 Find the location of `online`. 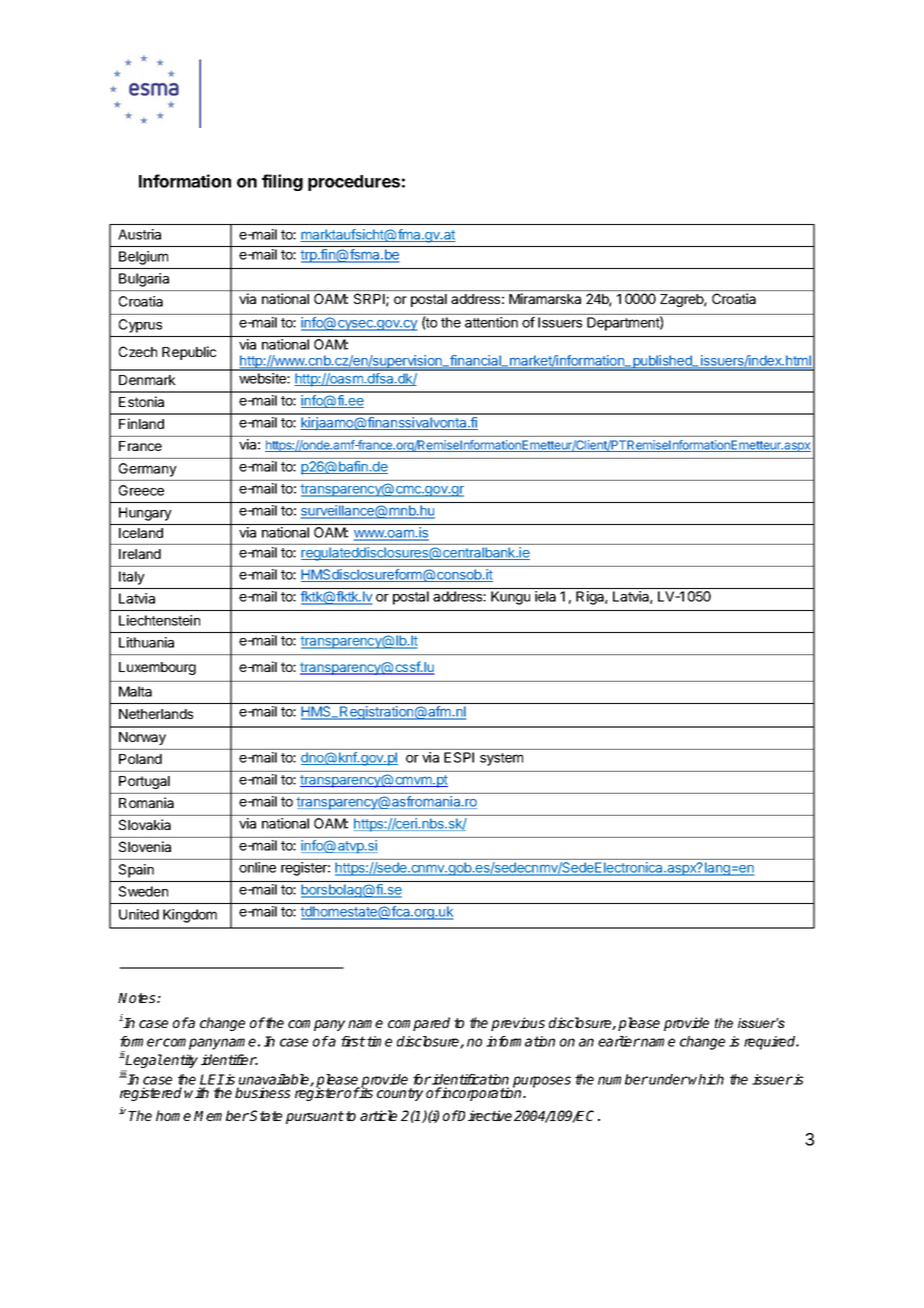

online is located at coordinates (257, 867).
